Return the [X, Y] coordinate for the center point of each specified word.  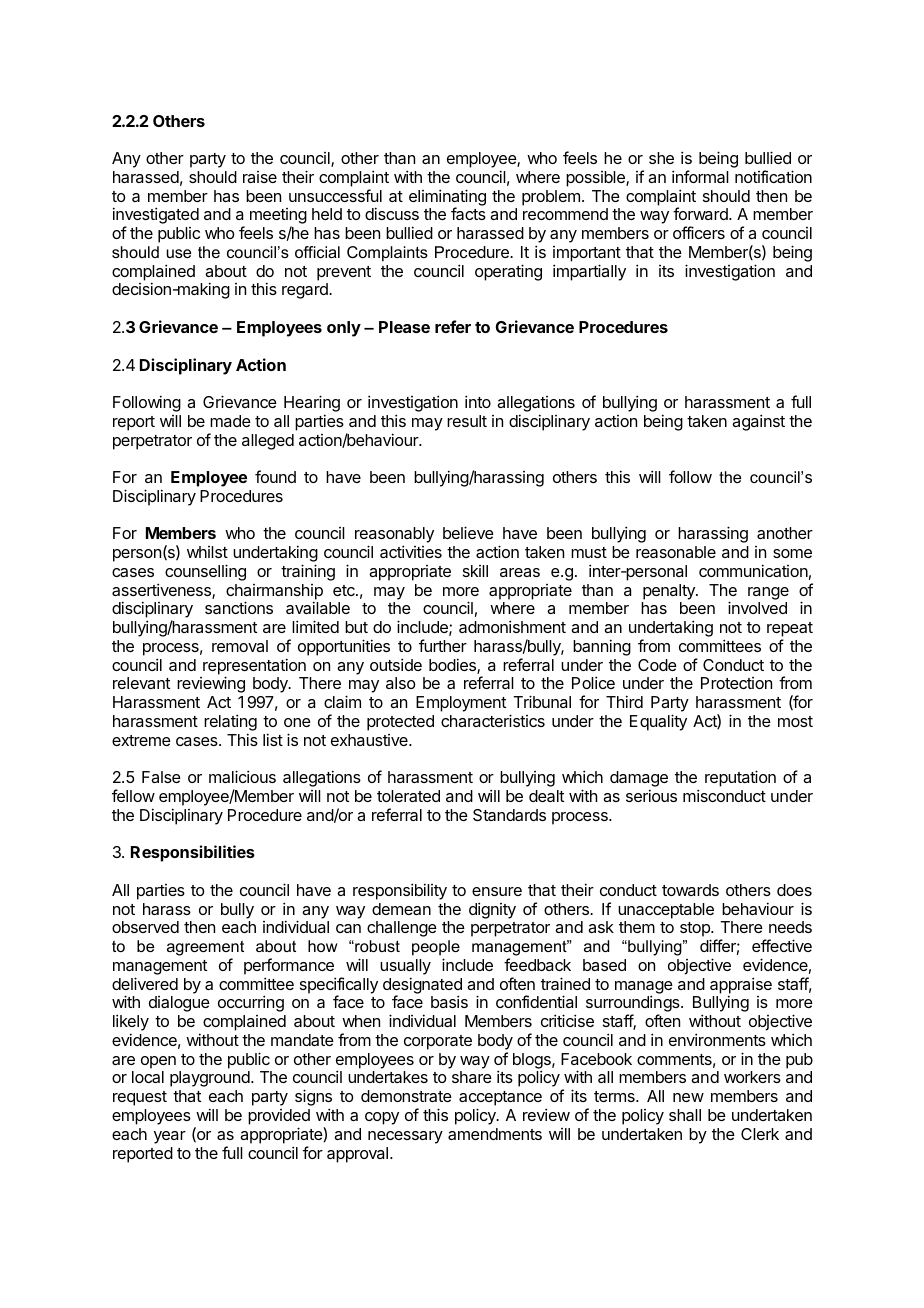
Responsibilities [193, 853]
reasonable [676, 552]
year [170, 1137]
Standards [509, 815]
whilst [207, 552]
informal [700, 176]
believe [468, 532]
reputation [740, 778]
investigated [156, 217]
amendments [495, 1134]
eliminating [447, 198]
